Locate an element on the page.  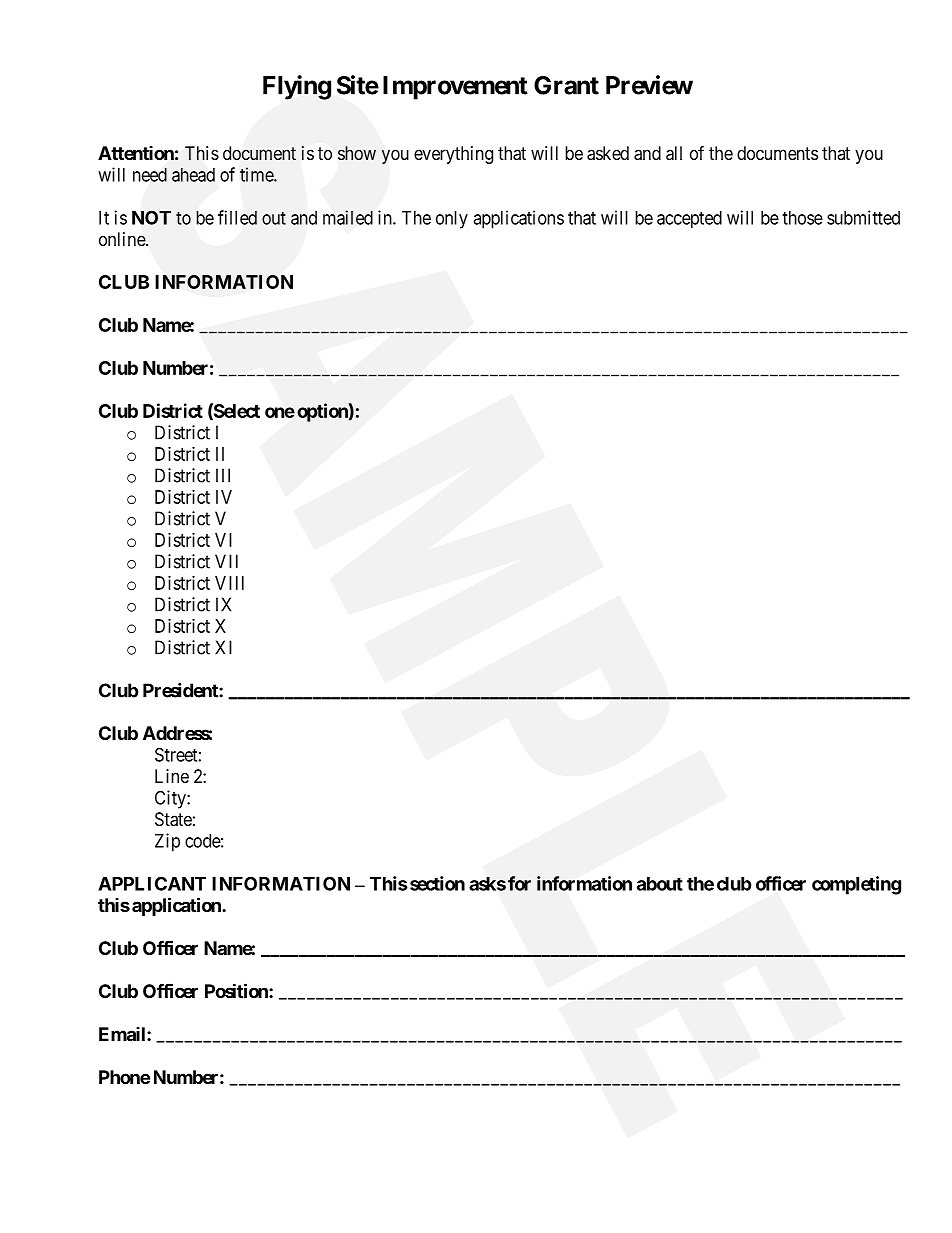
completing is located at coordinates (856, 885).
